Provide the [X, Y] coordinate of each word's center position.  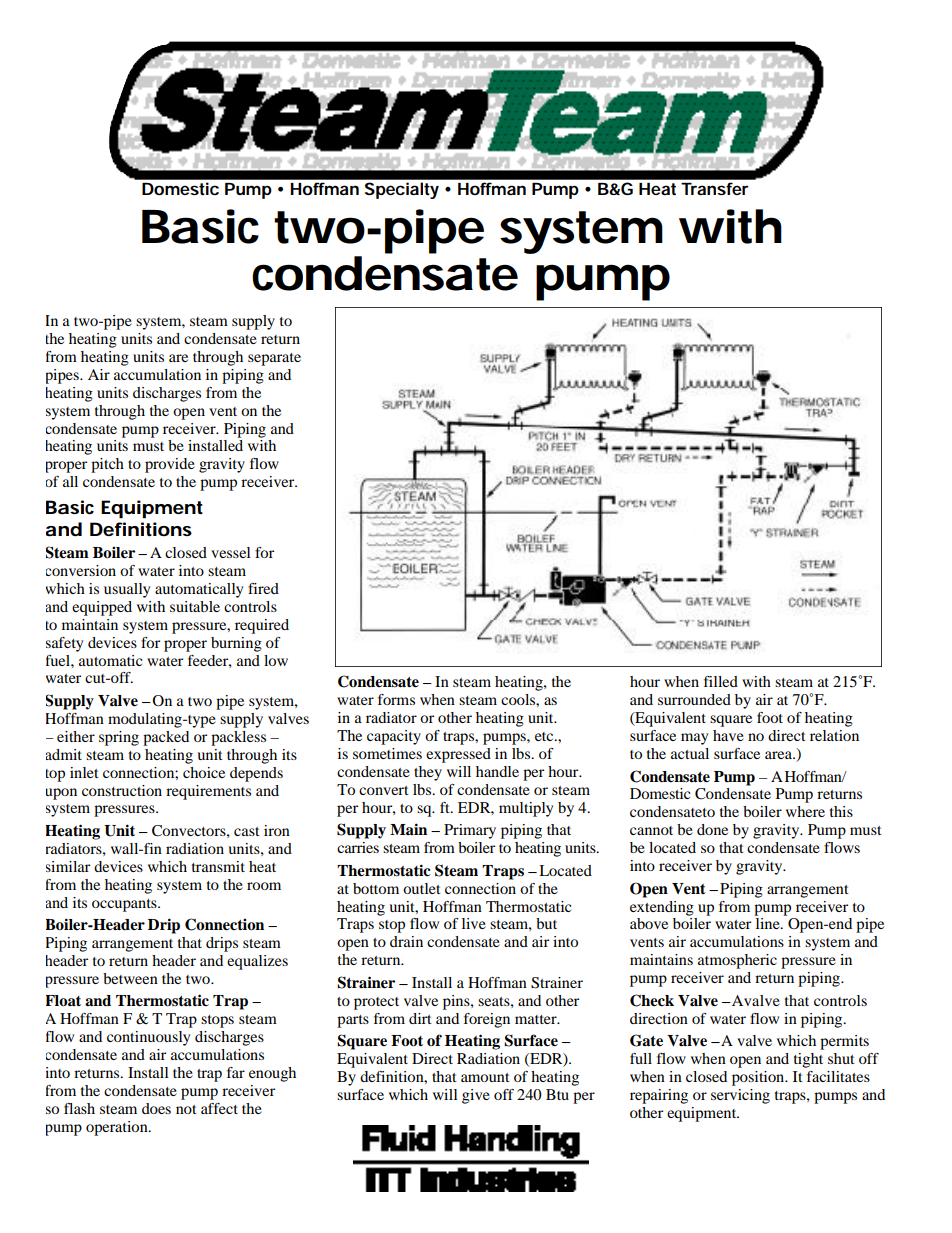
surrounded [694, 699]
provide [170, 465]
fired [263, 588]
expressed [458, 755]
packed [166, 738]
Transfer [715, 188]
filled [721, 681]
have [728, 735]
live [474, 923]
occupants [125, 905]
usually [127, 590]
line [769, 923]
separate [274, 359]
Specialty [402, 190]
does [156, 1108]
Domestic [180, 188]
